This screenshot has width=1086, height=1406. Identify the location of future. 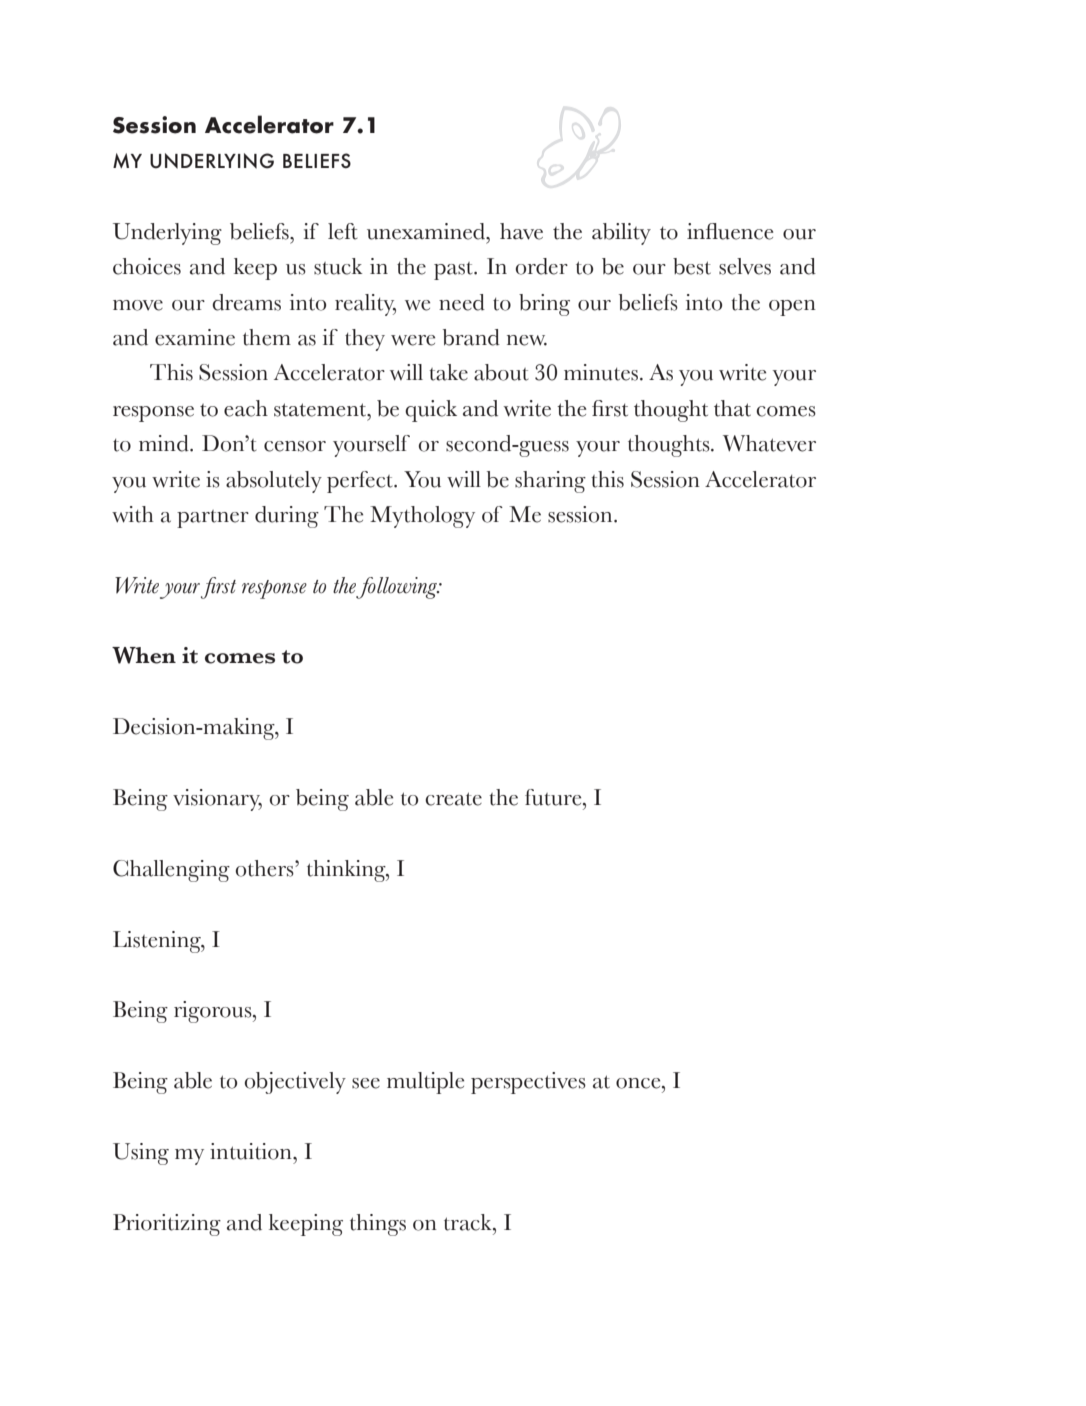
(554, 797).
